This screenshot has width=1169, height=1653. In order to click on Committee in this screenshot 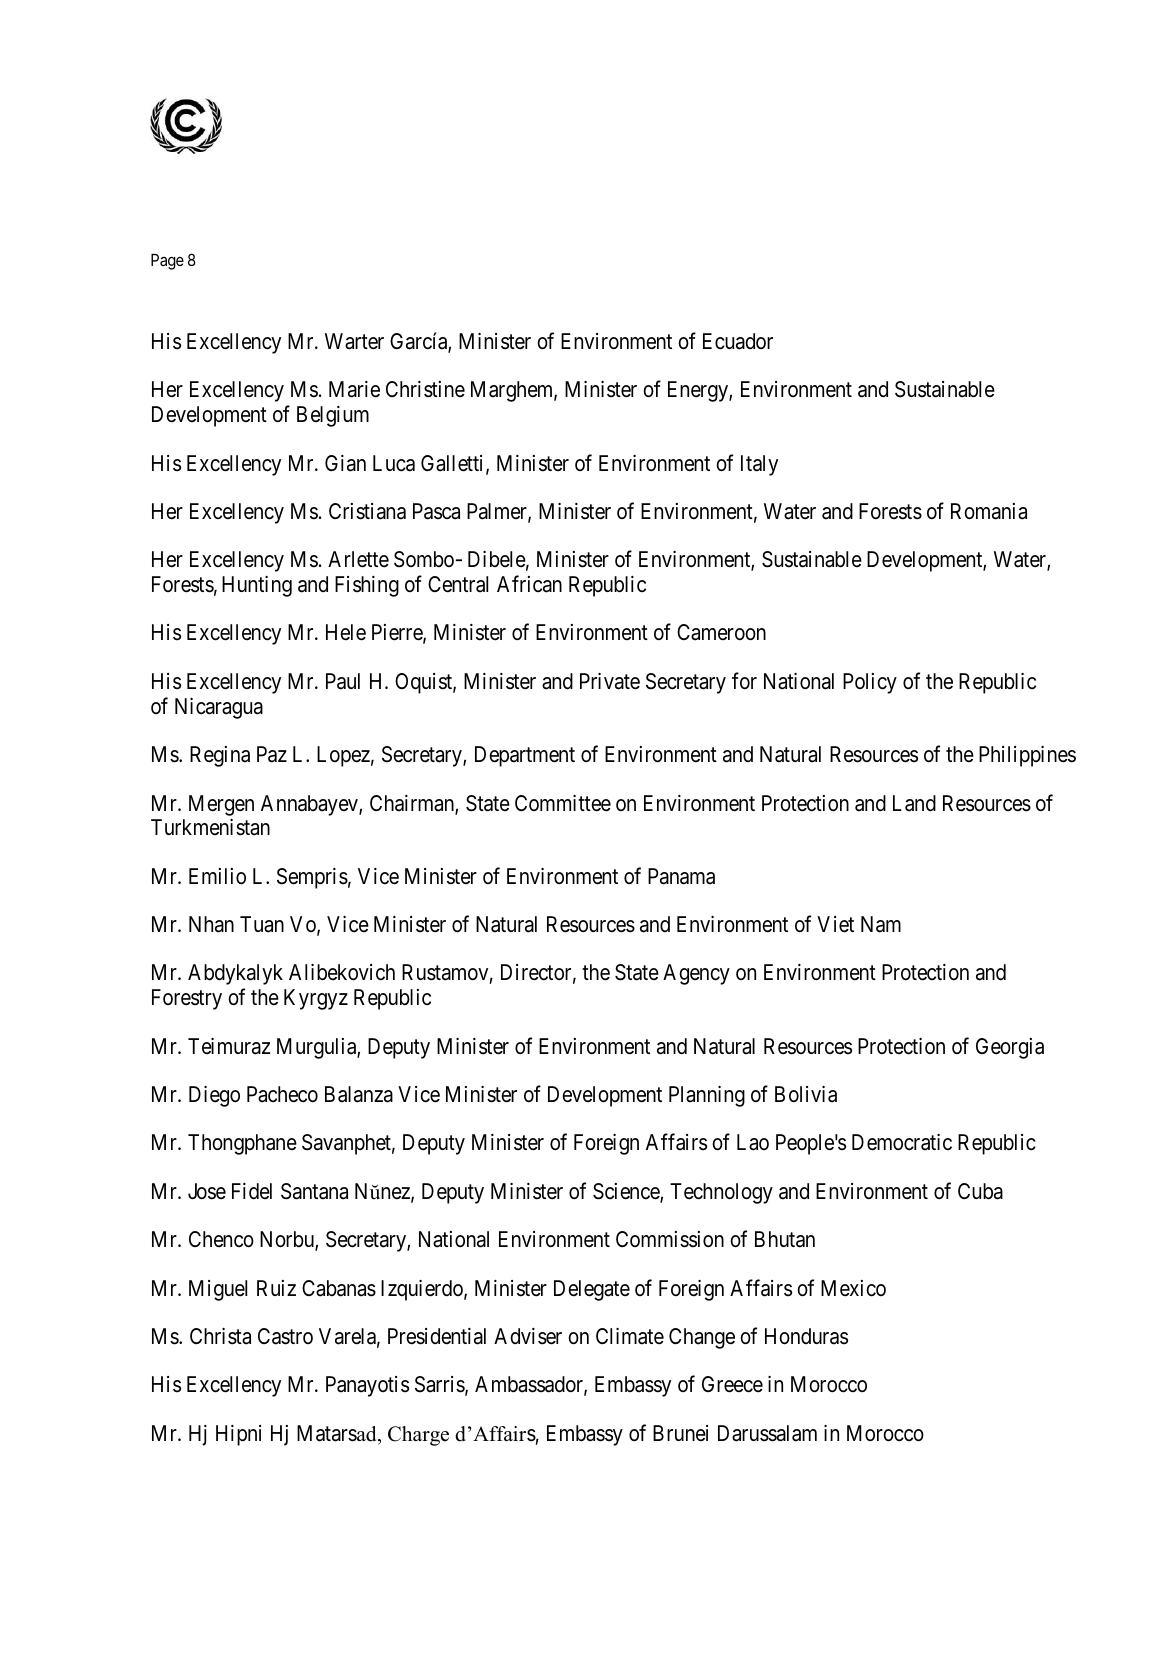, I will do `click(563, 803)`.
